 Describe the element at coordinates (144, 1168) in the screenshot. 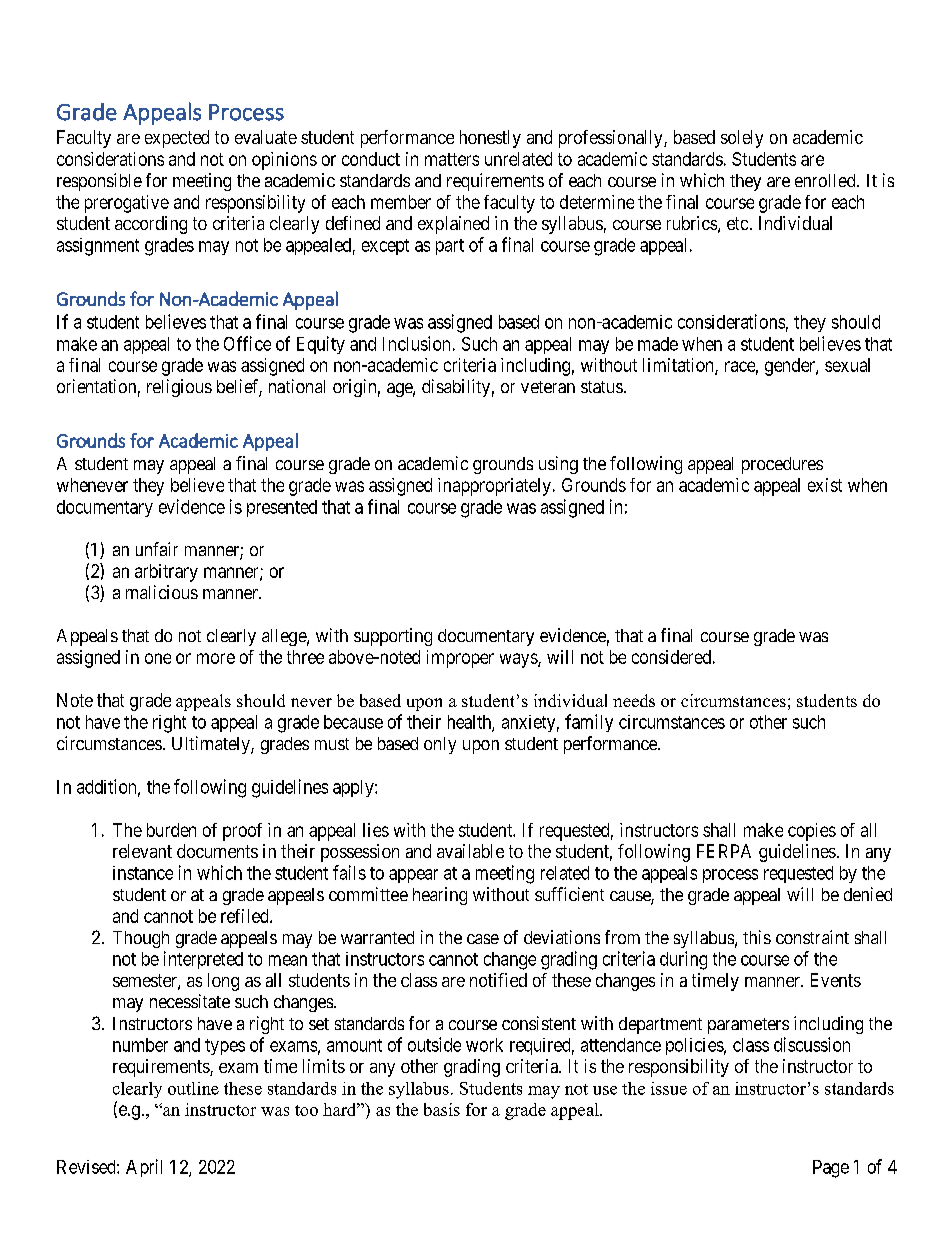

I see `April` at that location.
